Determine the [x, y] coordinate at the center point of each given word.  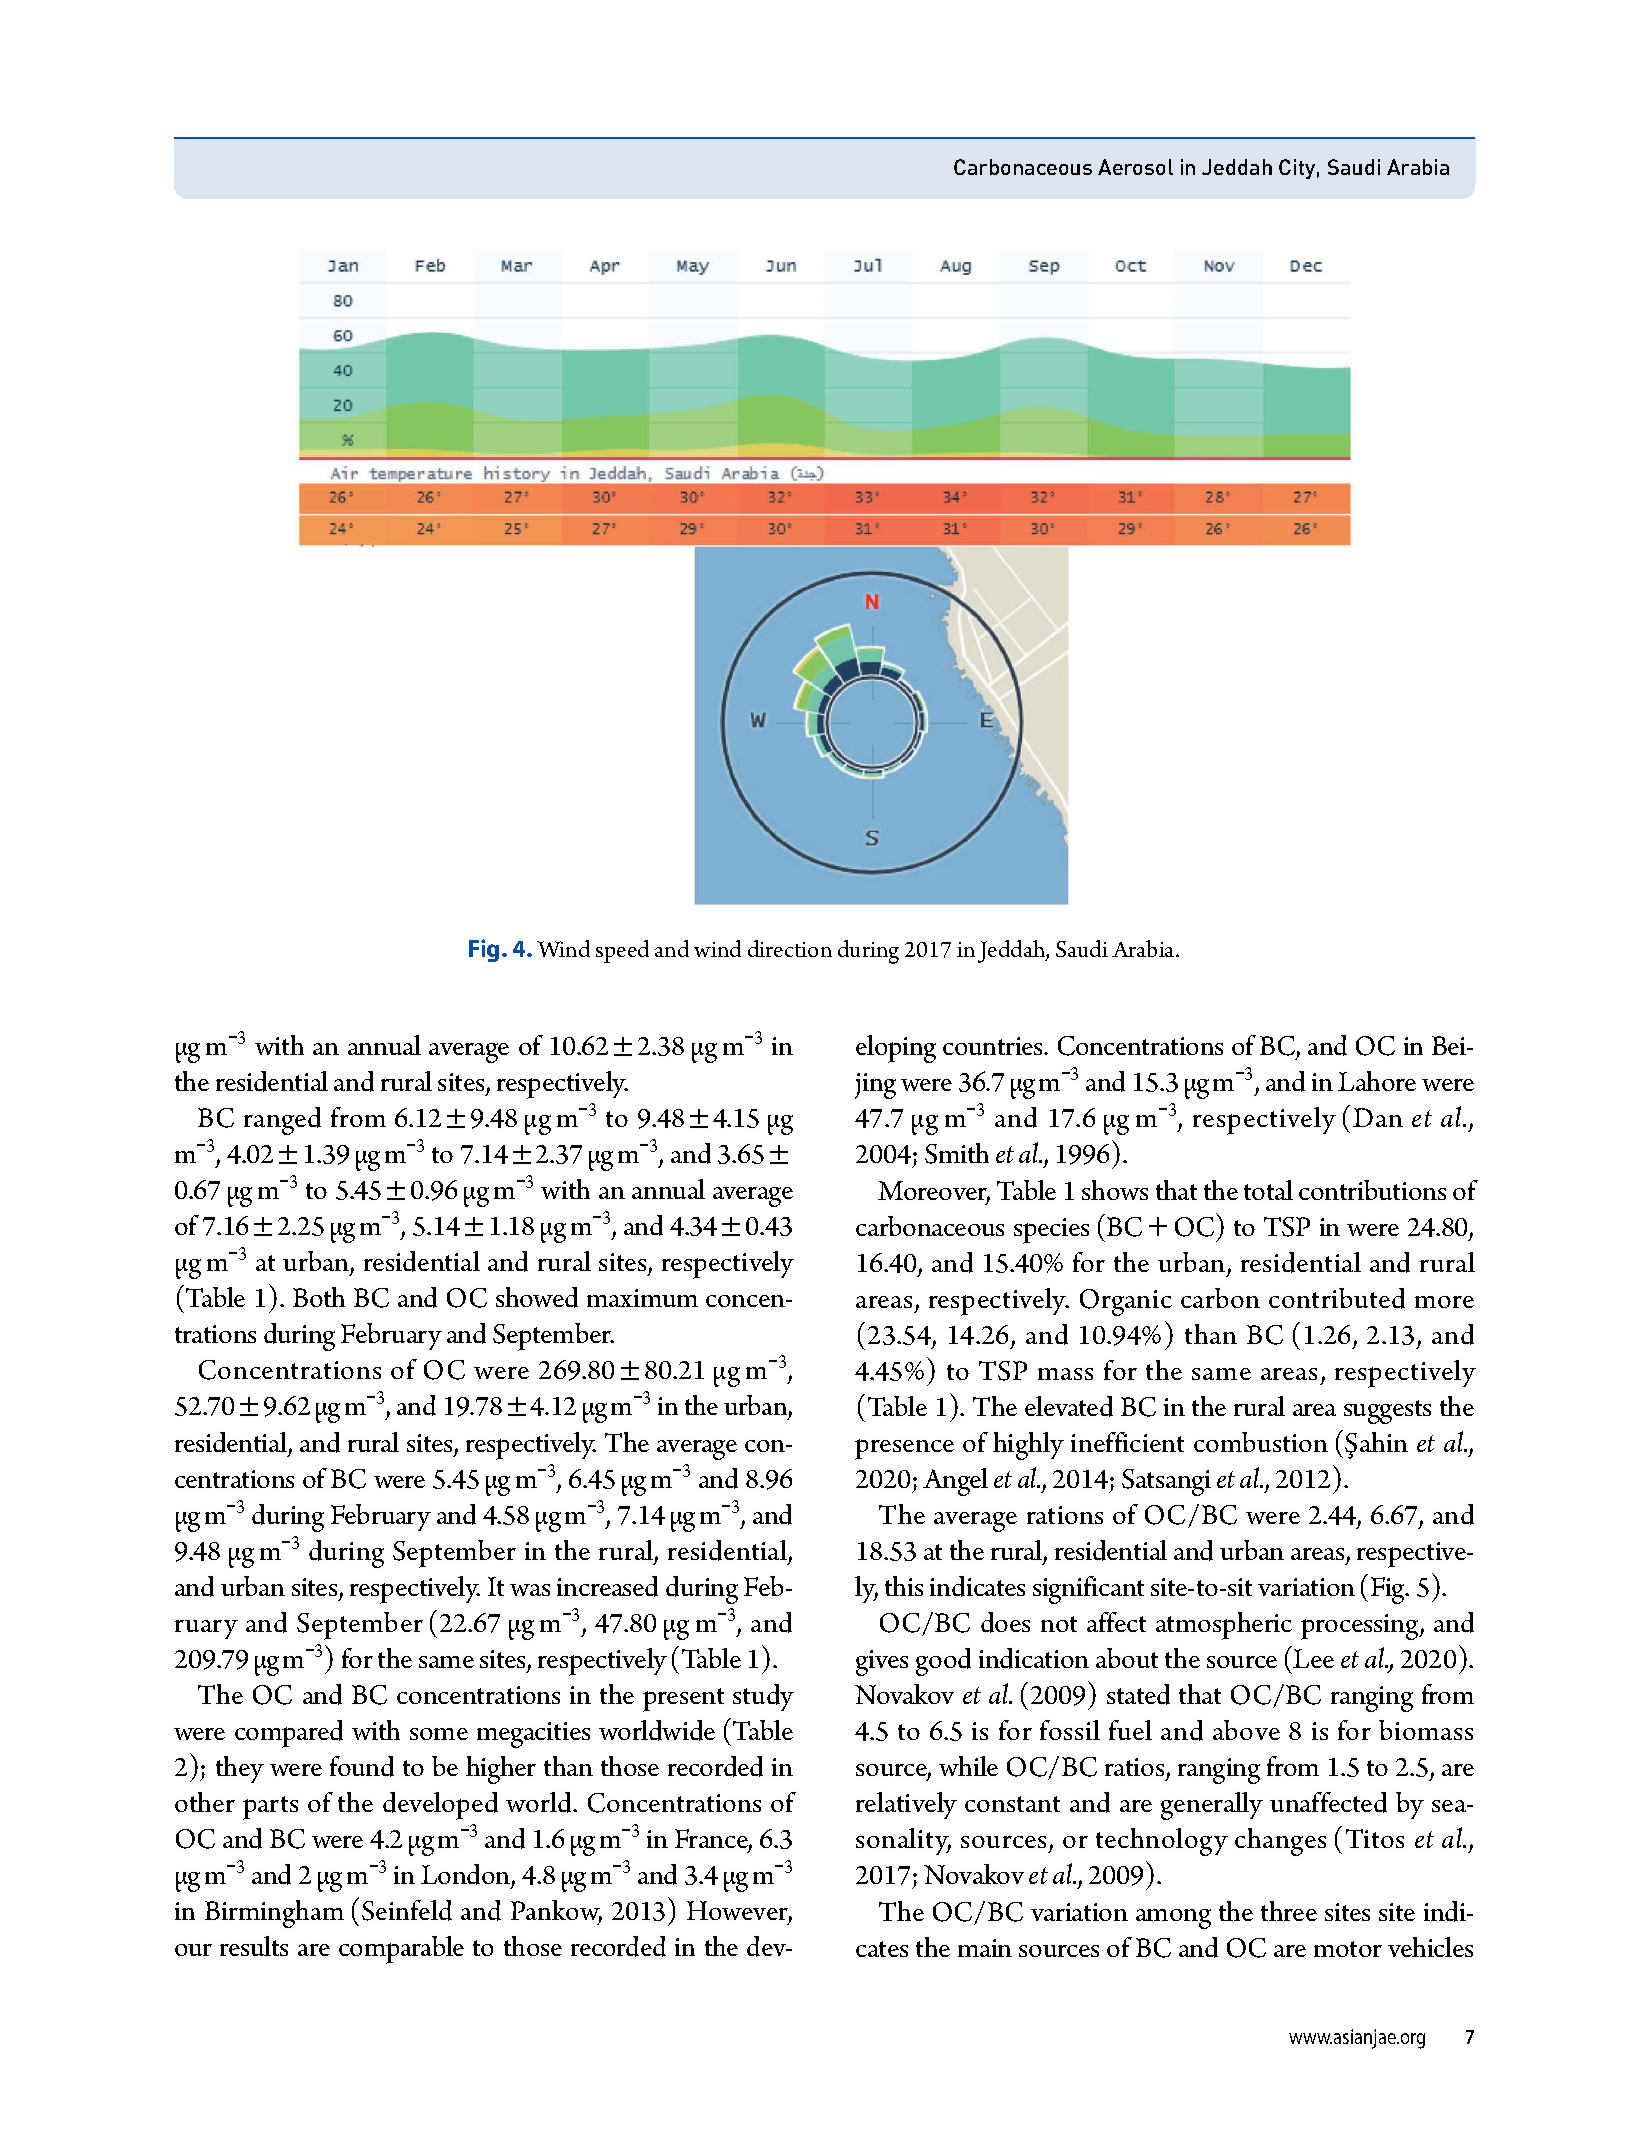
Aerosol [1135, 167]
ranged [282, 1121]
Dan [1378, 1117]
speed [622, 951]
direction [790, 948]
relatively [906, 1805]
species [1051, 1231]
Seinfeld [407, 1910]
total [1268, 1190]
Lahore [1377, 1081]
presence [904, 1449]
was [530, 1590]
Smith [957, 1153]
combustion [1261, 1442]
